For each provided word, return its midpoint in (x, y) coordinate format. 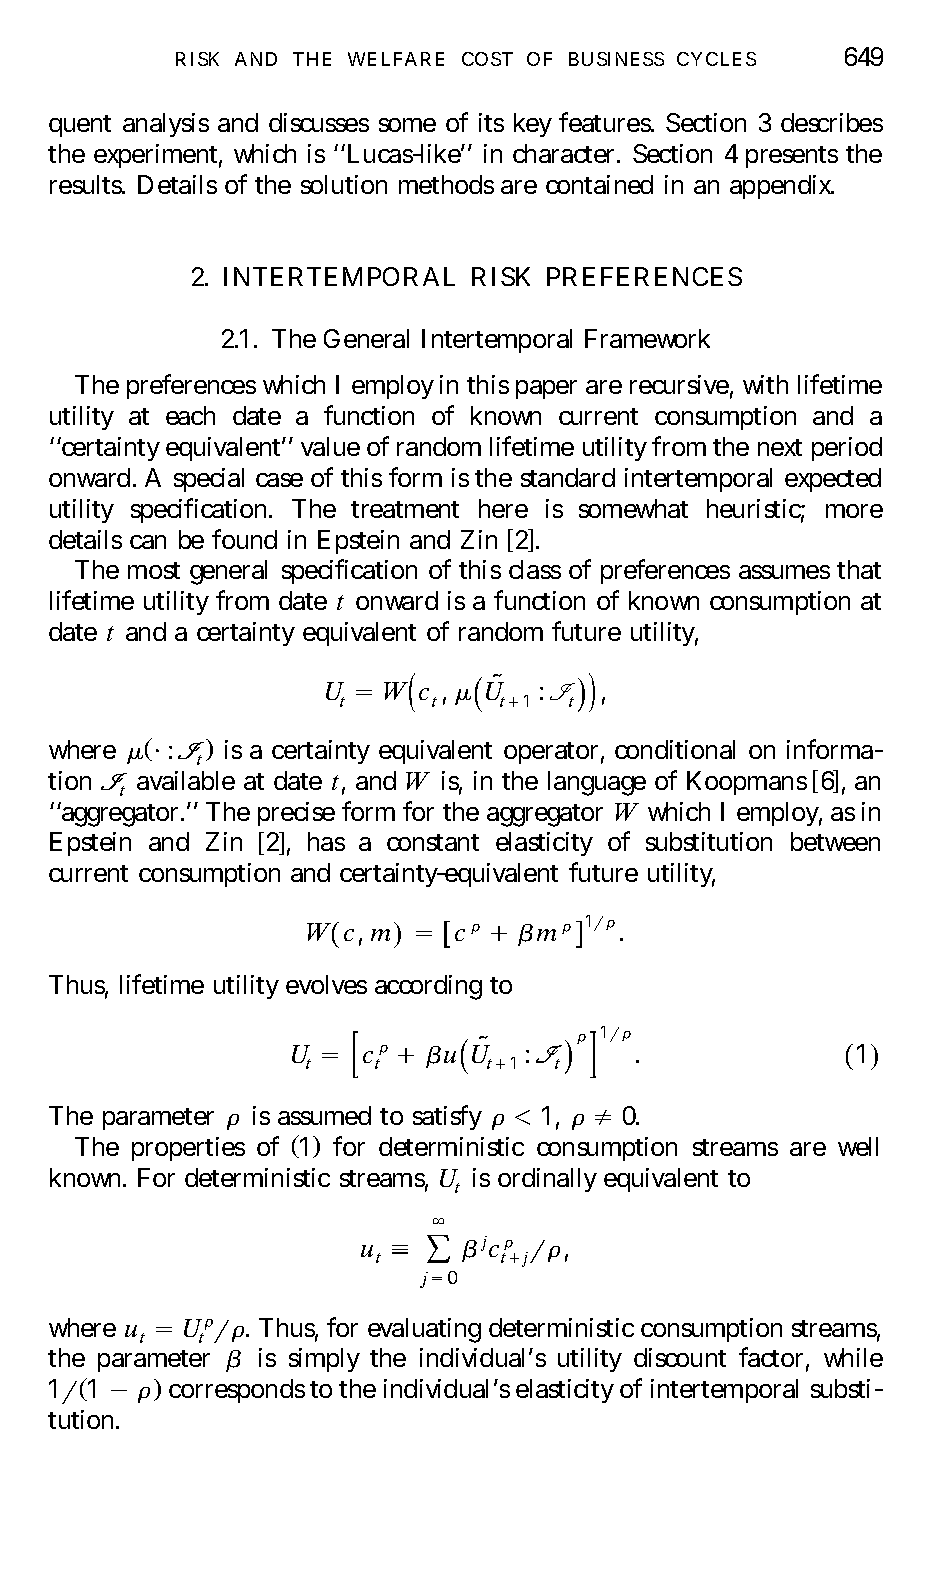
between (835, 841)
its (491, 122)
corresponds (237, 1391)
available (186, 780)
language (597, 783)
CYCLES (716, 59)
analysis (166, 125)
